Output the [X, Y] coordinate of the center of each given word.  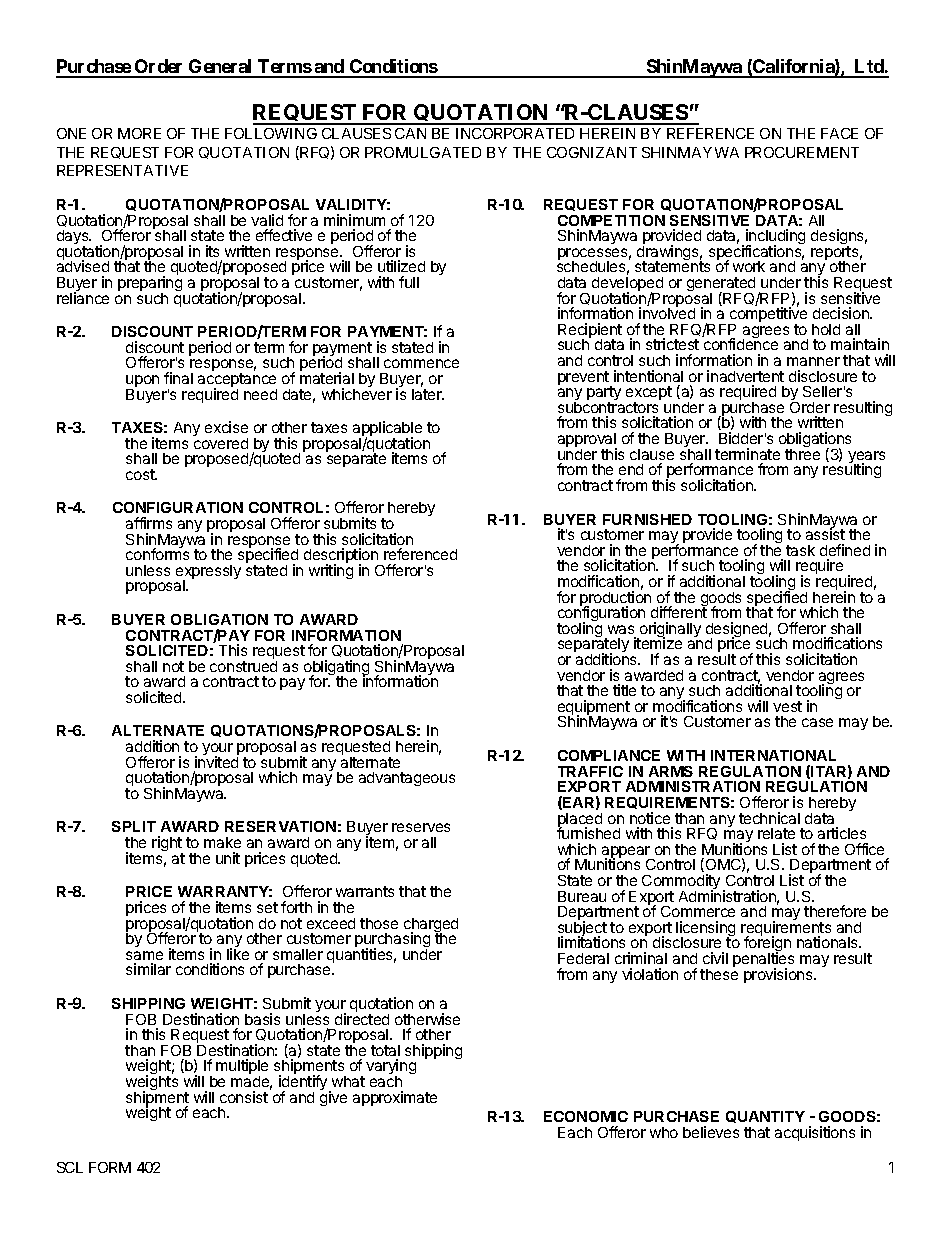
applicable [387, 430]
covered [221, 443]
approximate [395, 1098]
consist [244, 1097]
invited [216, 762]
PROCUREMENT [802, 152]
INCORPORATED [515, 133]
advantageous [407, 779]
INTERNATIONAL [773, 755]
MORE [139, 133]
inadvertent [745, 376]
